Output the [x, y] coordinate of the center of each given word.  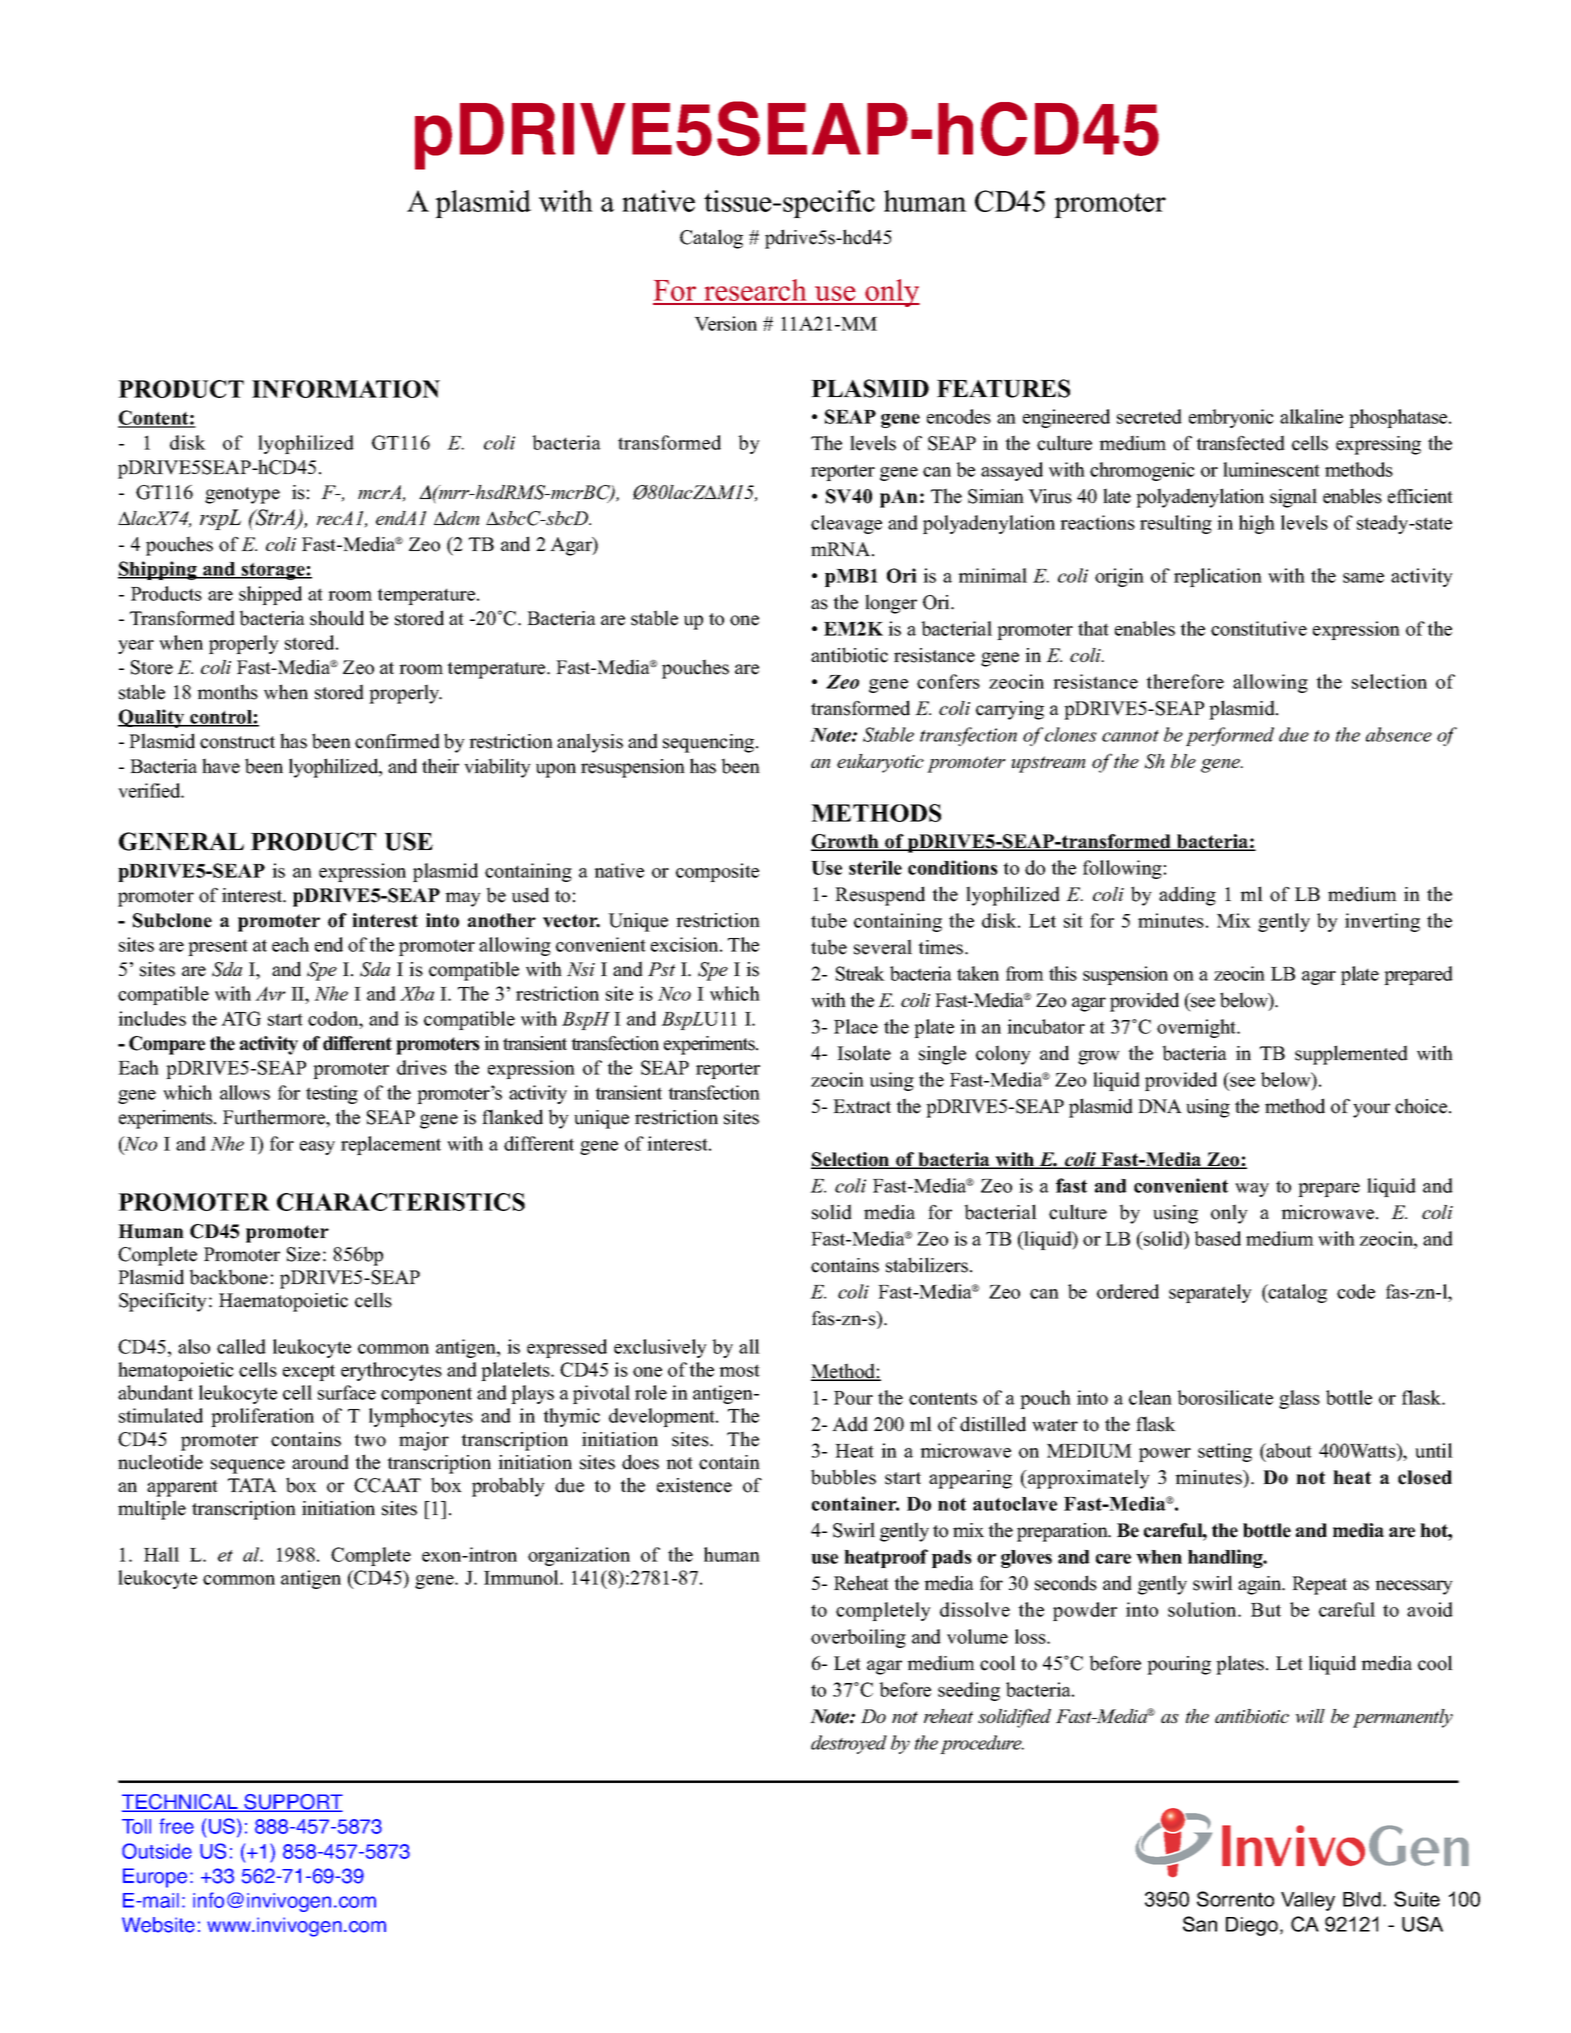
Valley [1308, 1901]
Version [725, 323]
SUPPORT [292, 1803]
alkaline [1311, 416]
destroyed [849, 1744]
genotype [242, 495]
